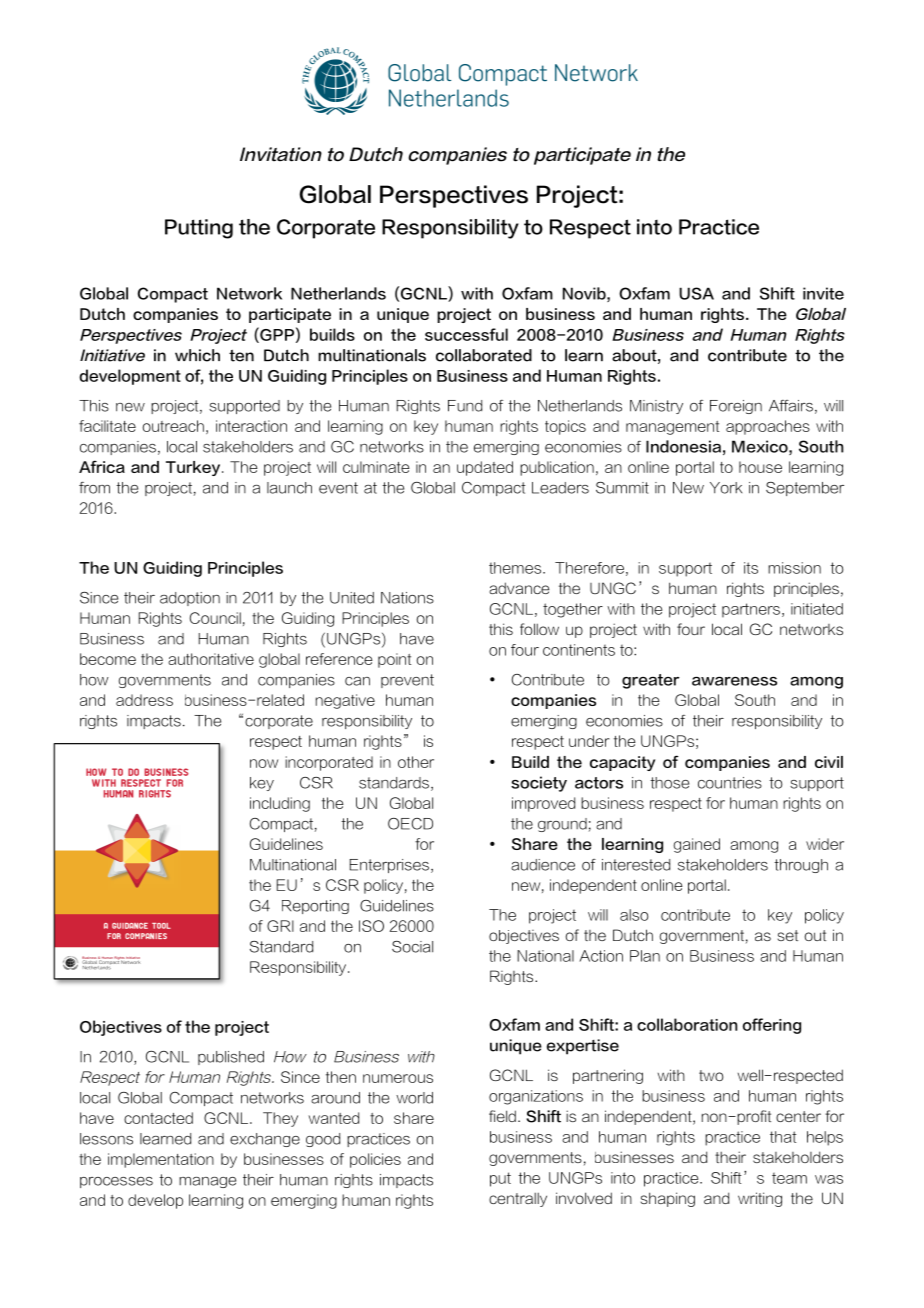 The image size is (924, 1308). What do you see at coordinates (280, 926) in the screenshot?
I see `GRI` at bounding box center [280, 926].
